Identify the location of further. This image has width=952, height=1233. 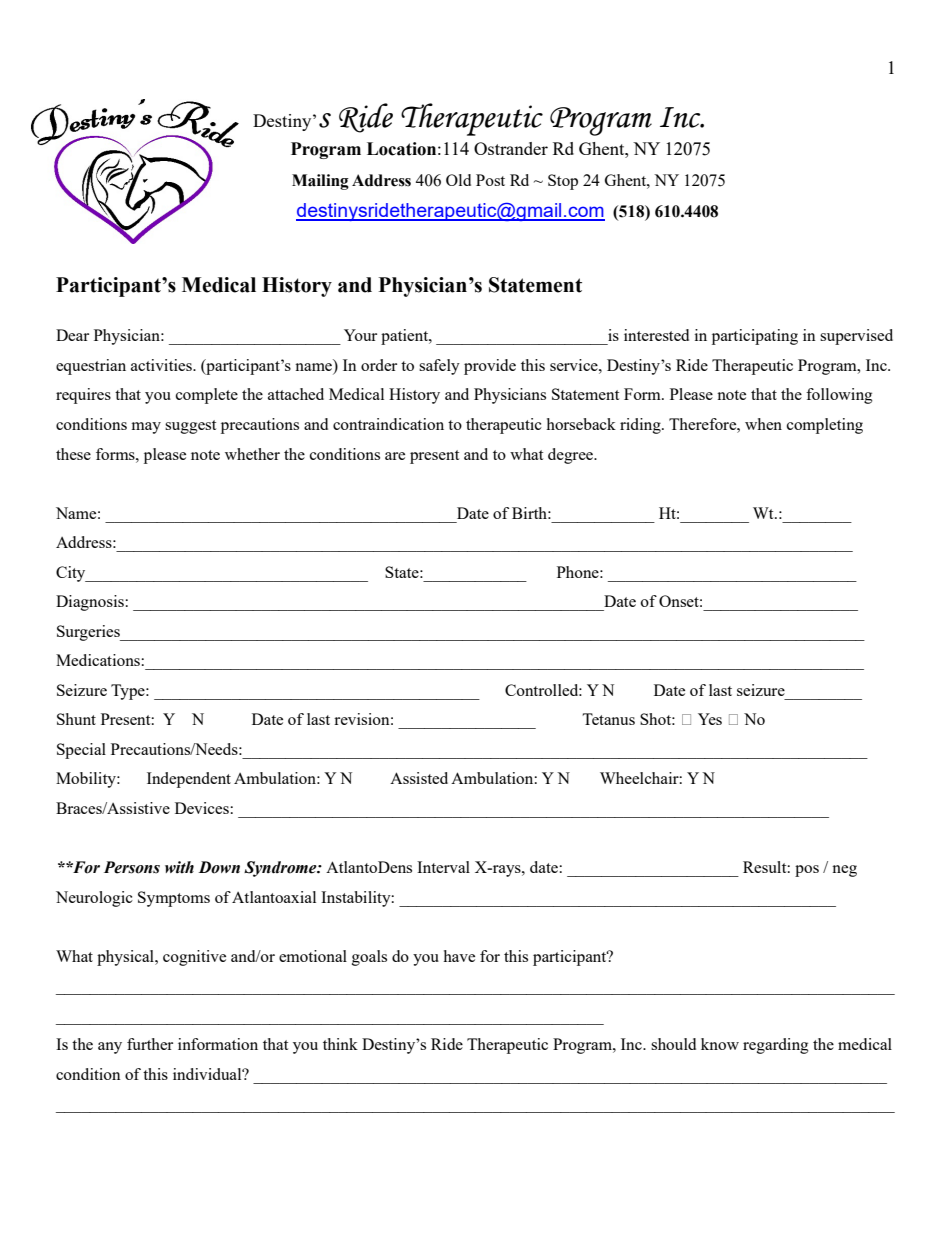
(150, 1044).
